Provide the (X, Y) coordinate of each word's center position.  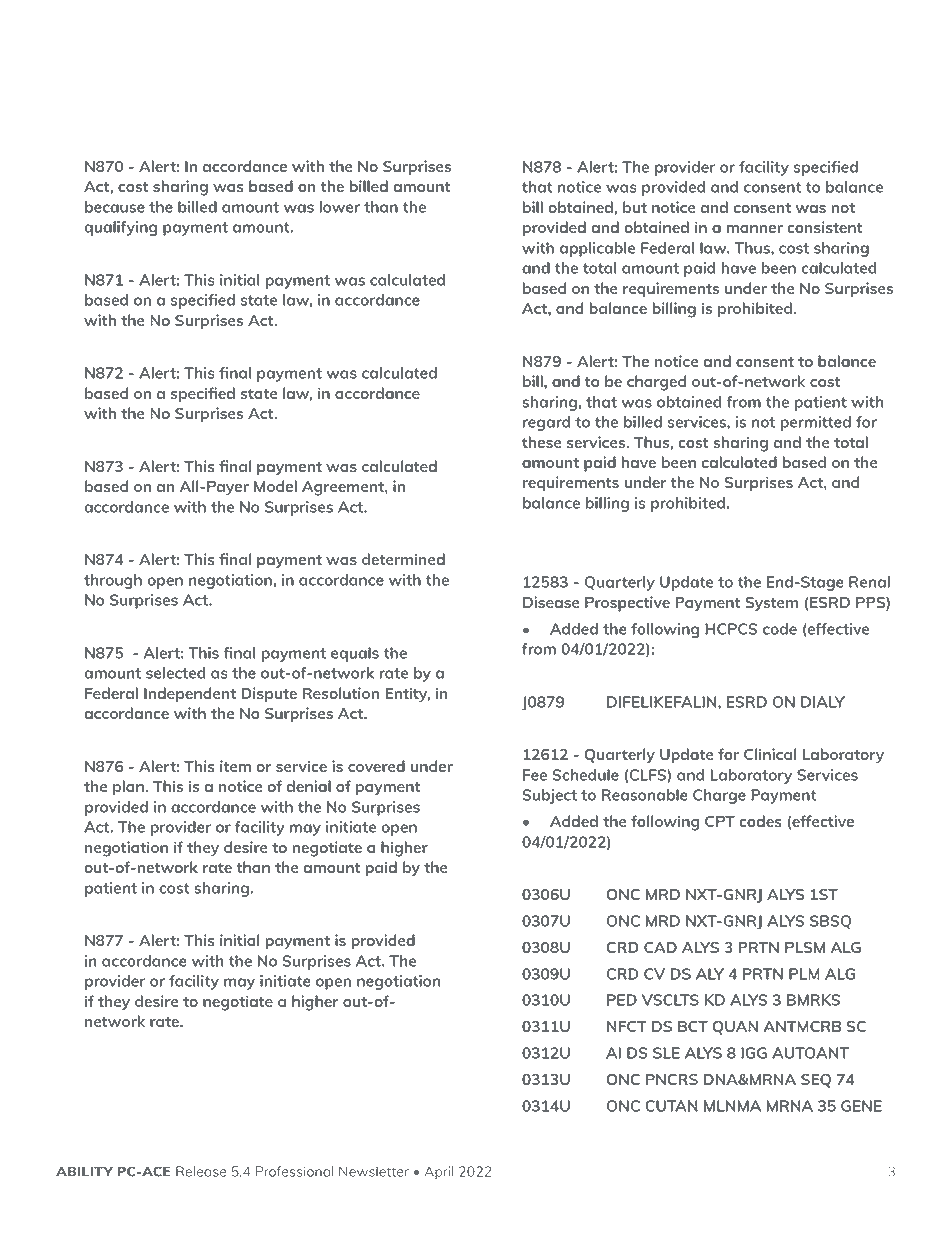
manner (755, 229)
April (439, 1173)
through (113, 581)
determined (403, 559)
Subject (550, 796)
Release (201, 1171)
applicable (597, 249)
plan (129, 788)
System (771, 604)
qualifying (120, 228)
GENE (861, 1106)
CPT (720, 821)
